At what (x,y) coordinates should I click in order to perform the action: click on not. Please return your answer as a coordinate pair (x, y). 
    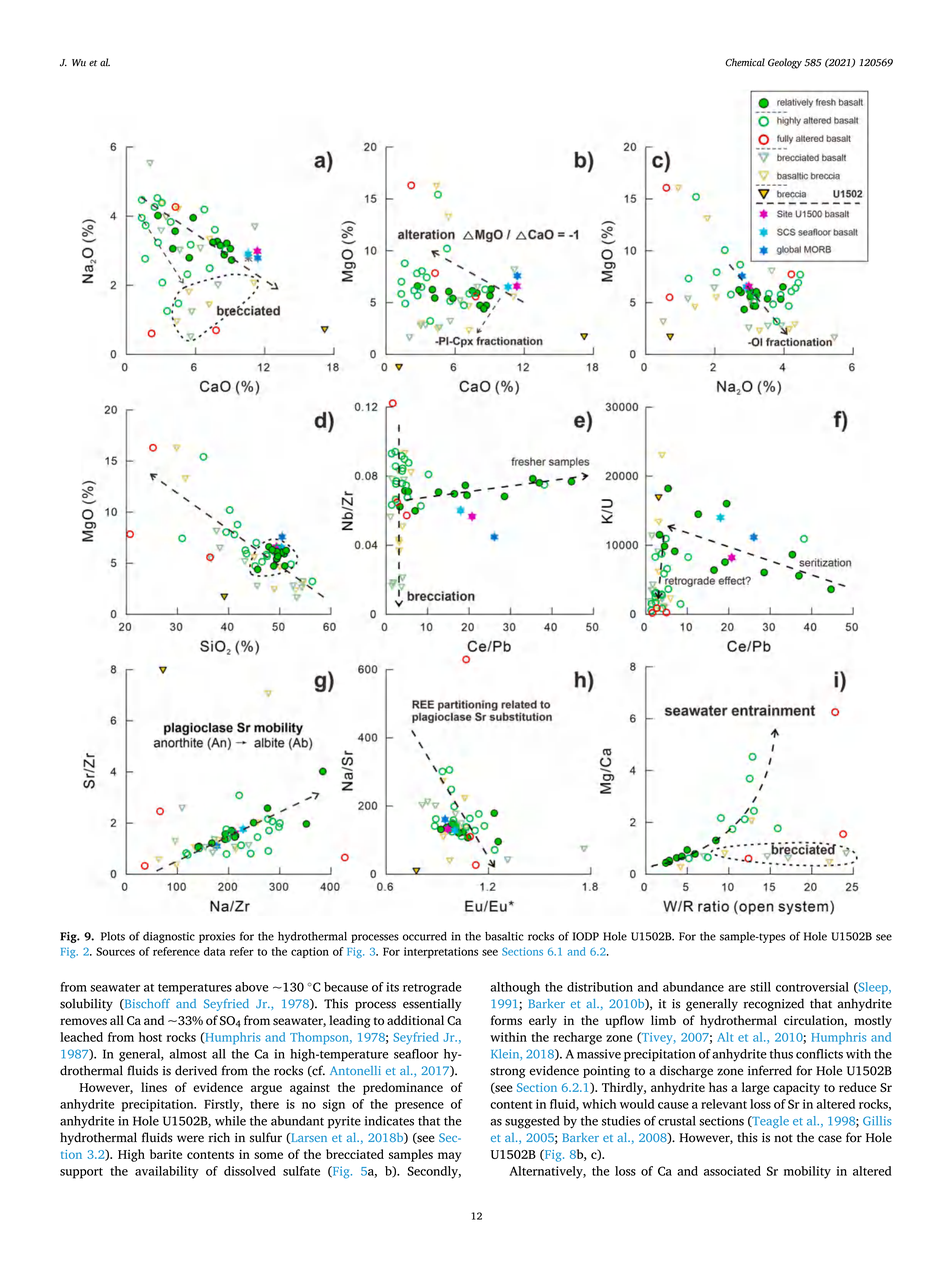
    Looking at the image, I should click on (783, 1138).
